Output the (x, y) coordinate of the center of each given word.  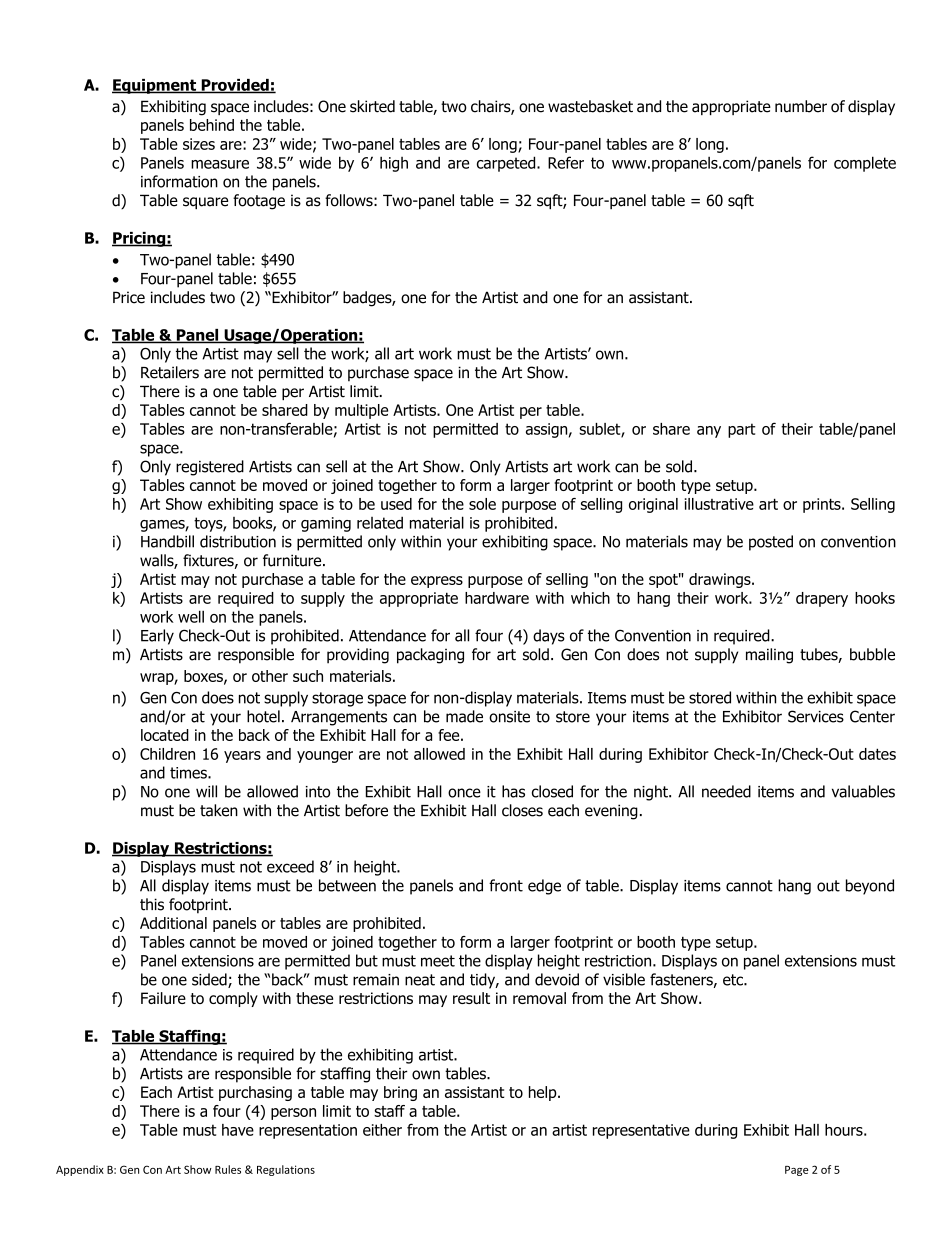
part (741, 430)
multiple (361, 411)
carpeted (507, 164)
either (382, 1130)
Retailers (170, 372)
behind (212, 125)
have (238, 1130)
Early (157, 637)
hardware (497, 598)
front (506, 885)
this (152, 904)
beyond (870, 887)
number (801, 106)
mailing (769, 656)
